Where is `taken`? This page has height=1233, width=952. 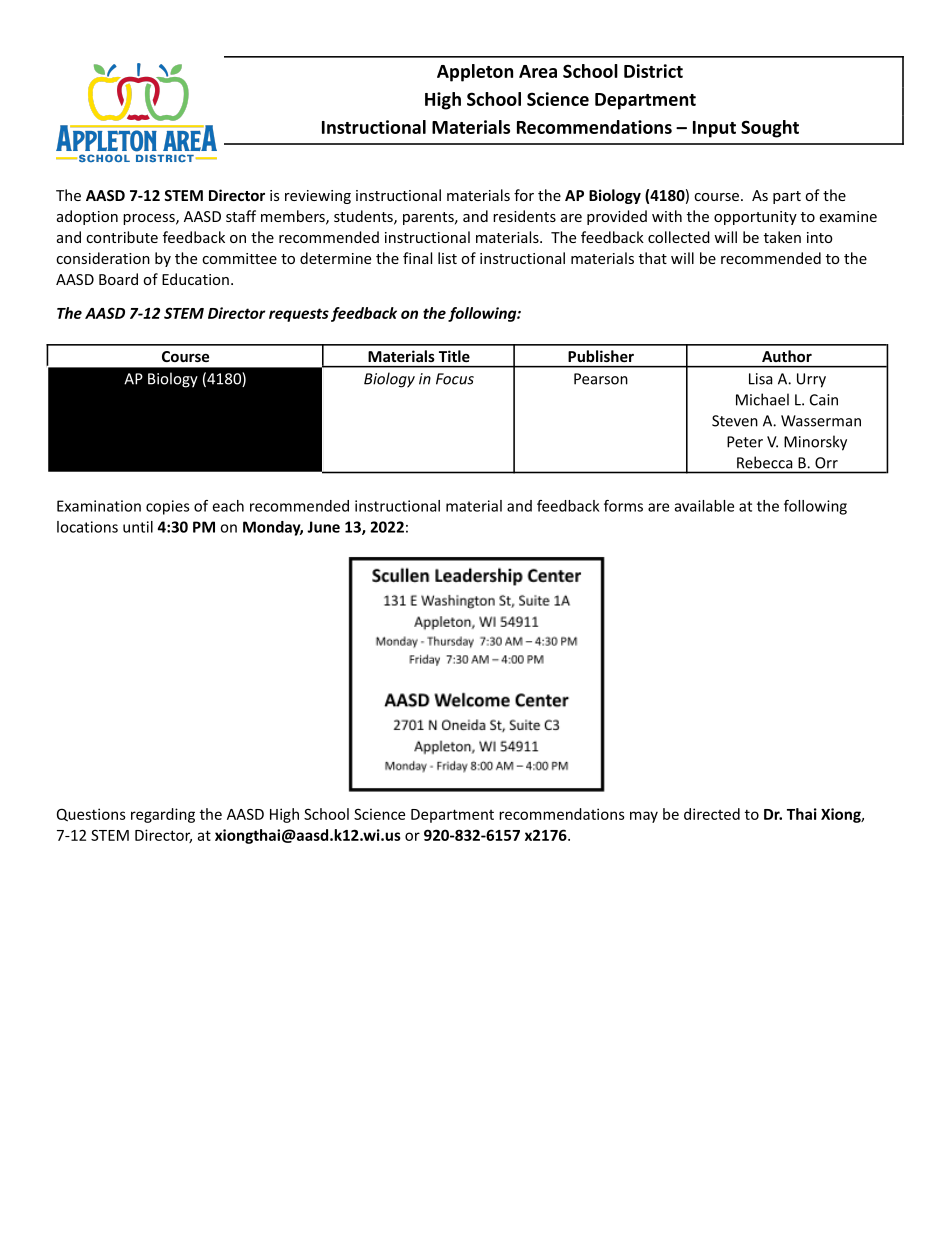
taken is located at coordinates (782, 237).
